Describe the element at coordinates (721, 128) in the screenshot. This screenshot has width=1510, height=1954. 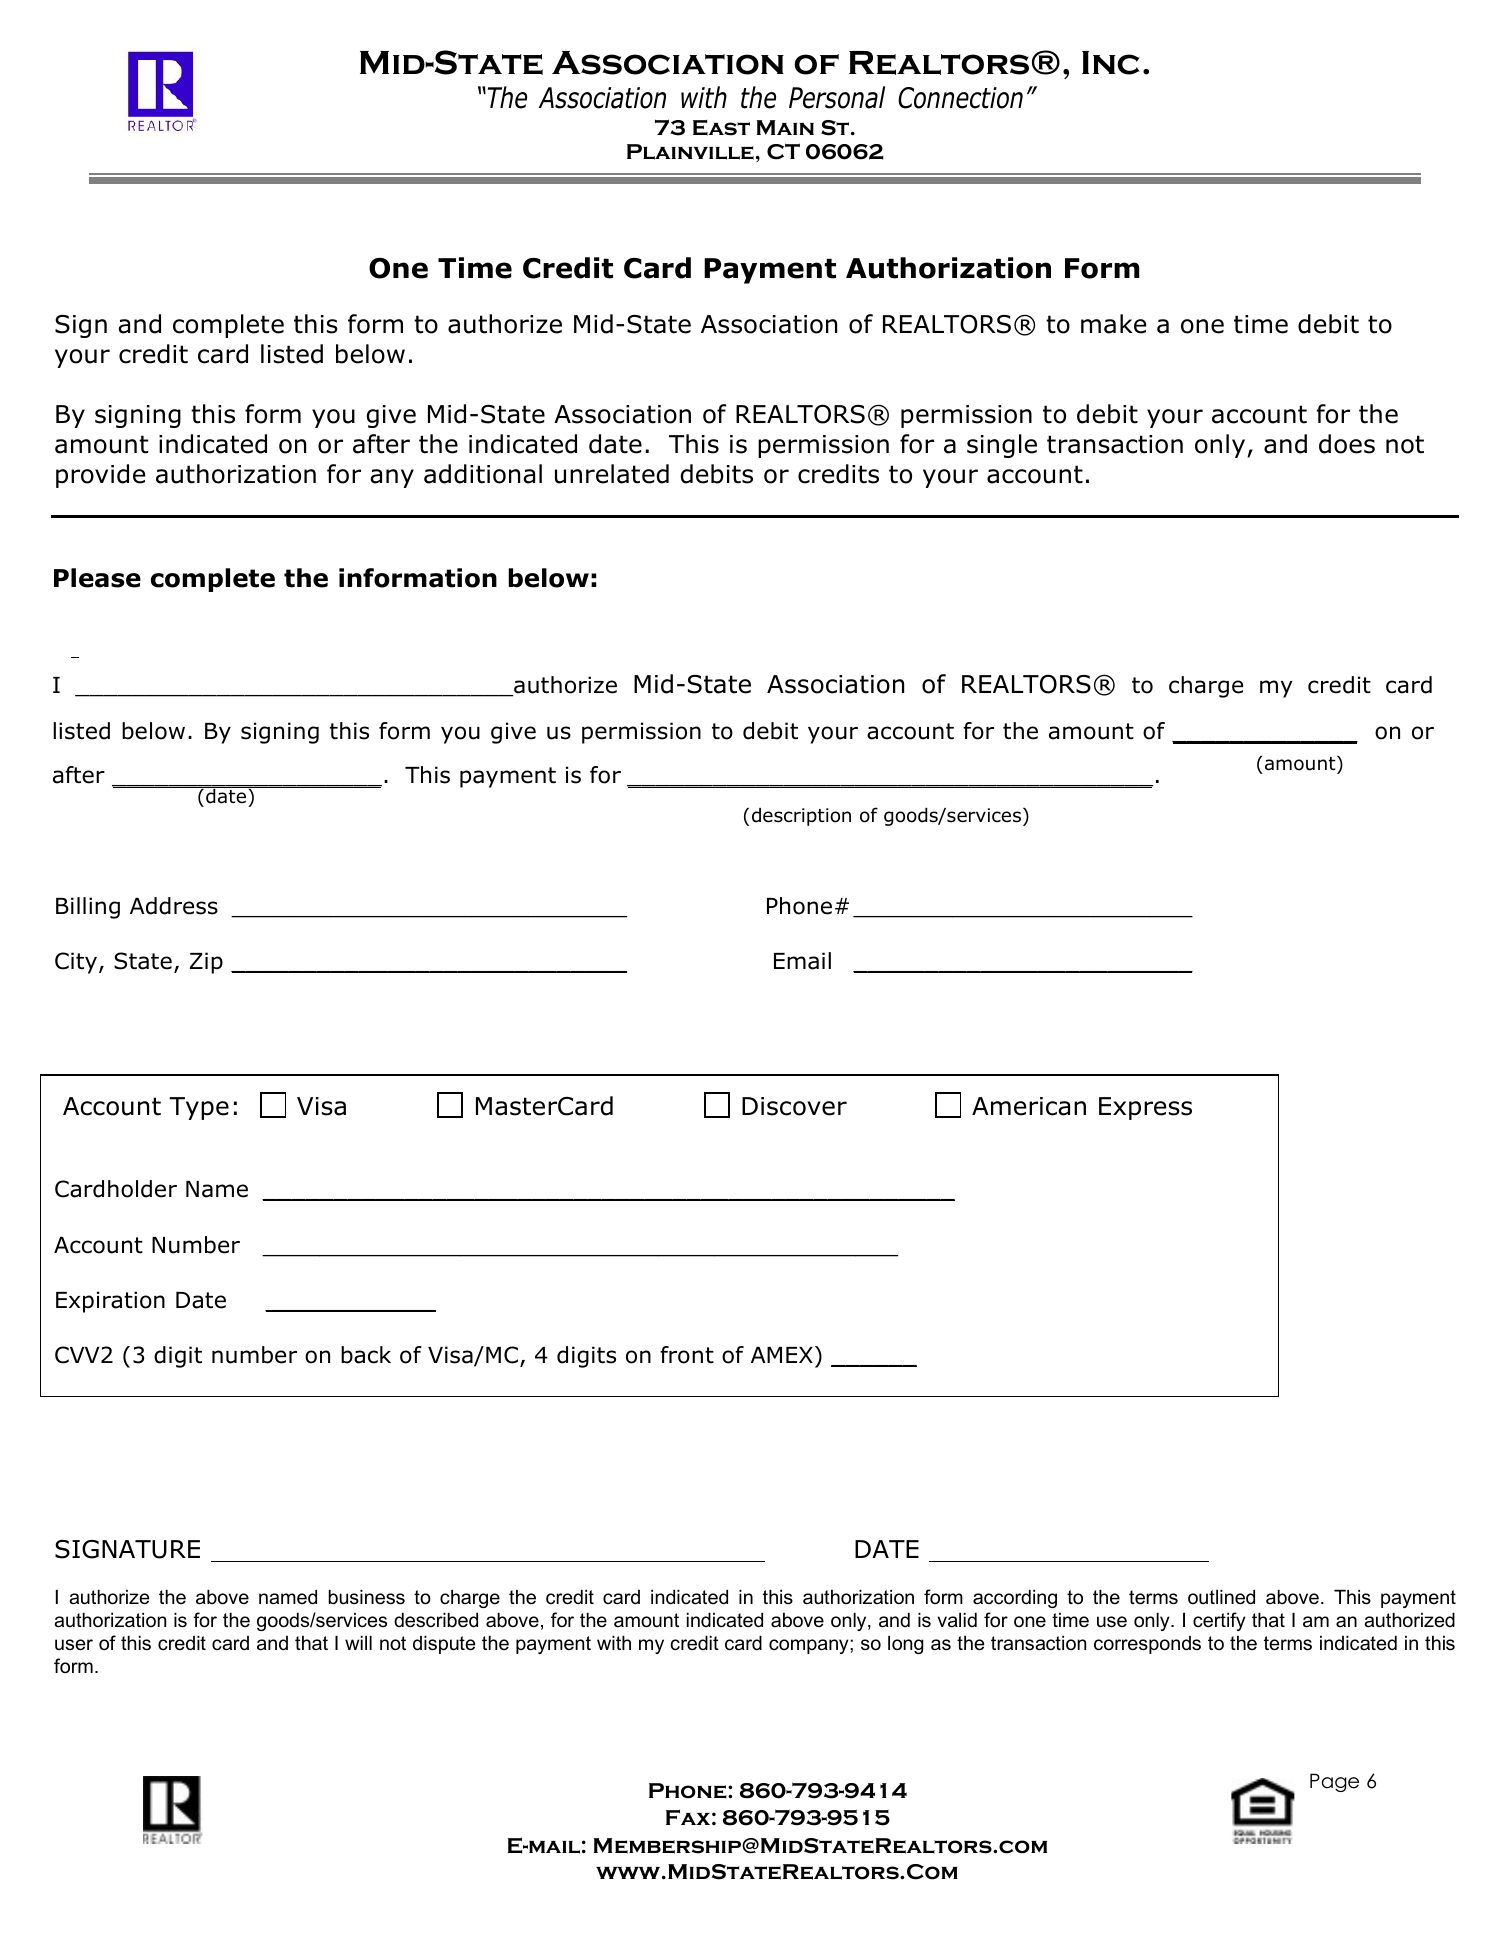
I see `East` at that location.
